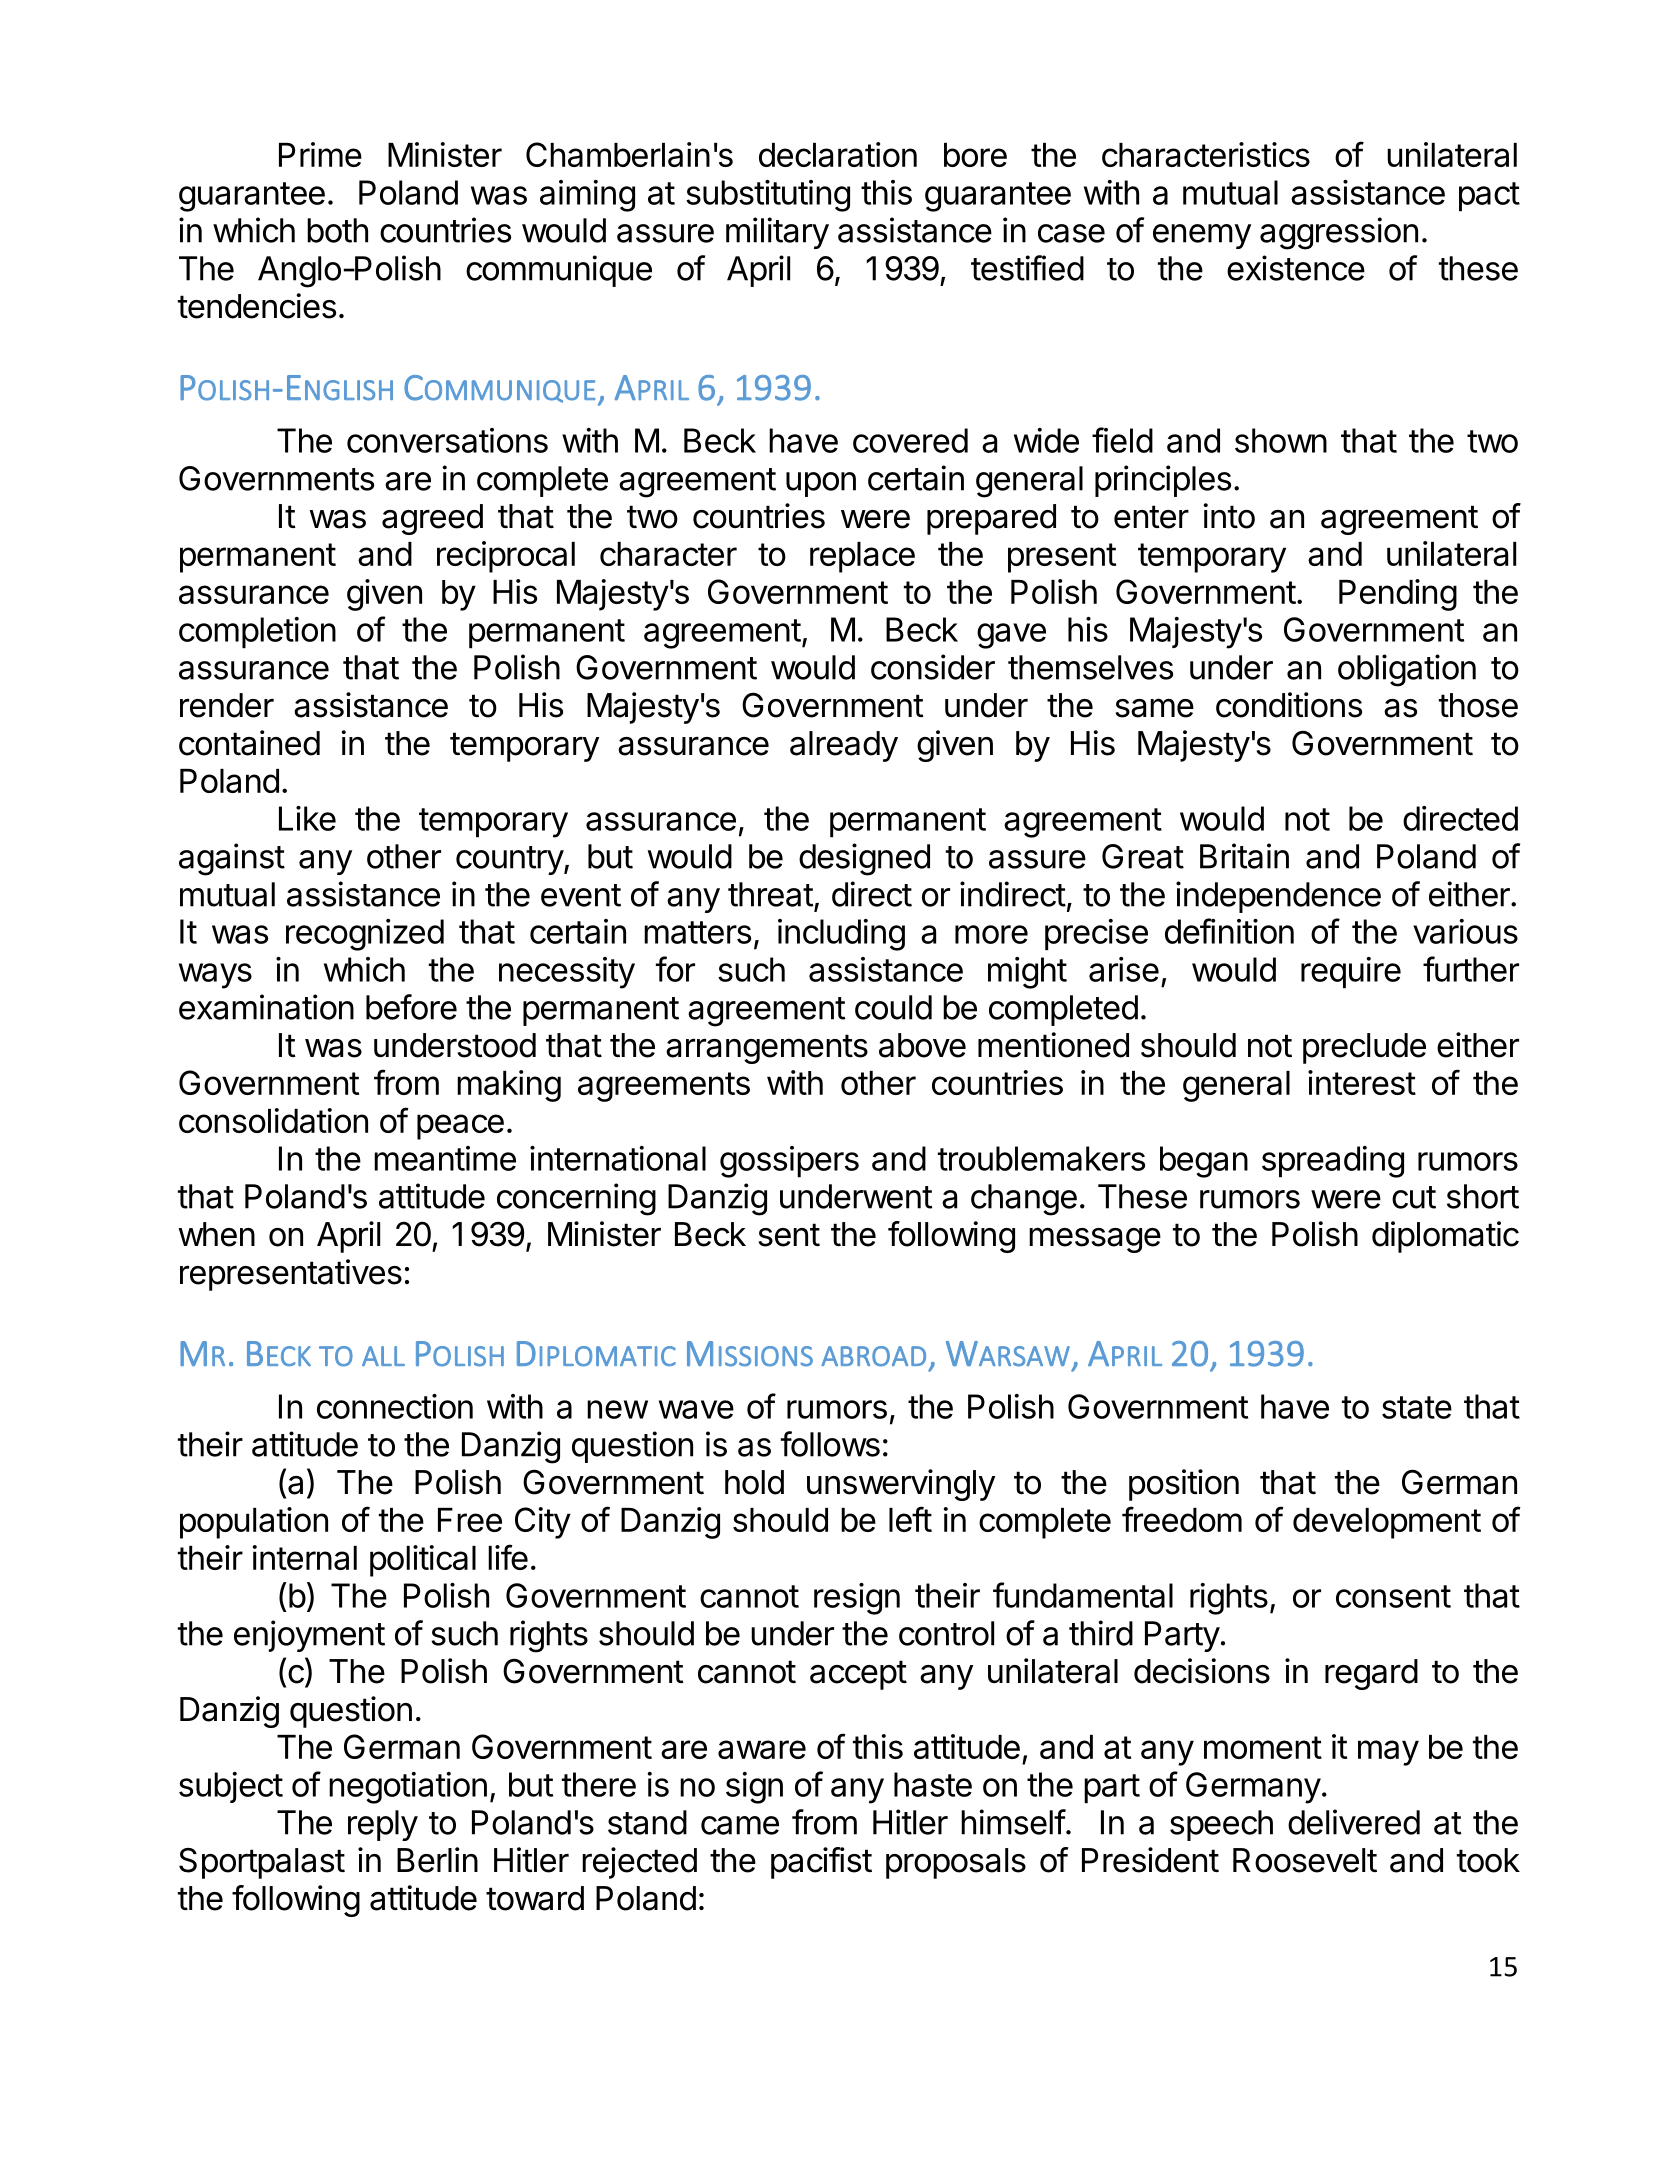  What do you see at coordinates (383, 1825) in the screenshot?
I see `reply` at bounding box center [383, 1825].
